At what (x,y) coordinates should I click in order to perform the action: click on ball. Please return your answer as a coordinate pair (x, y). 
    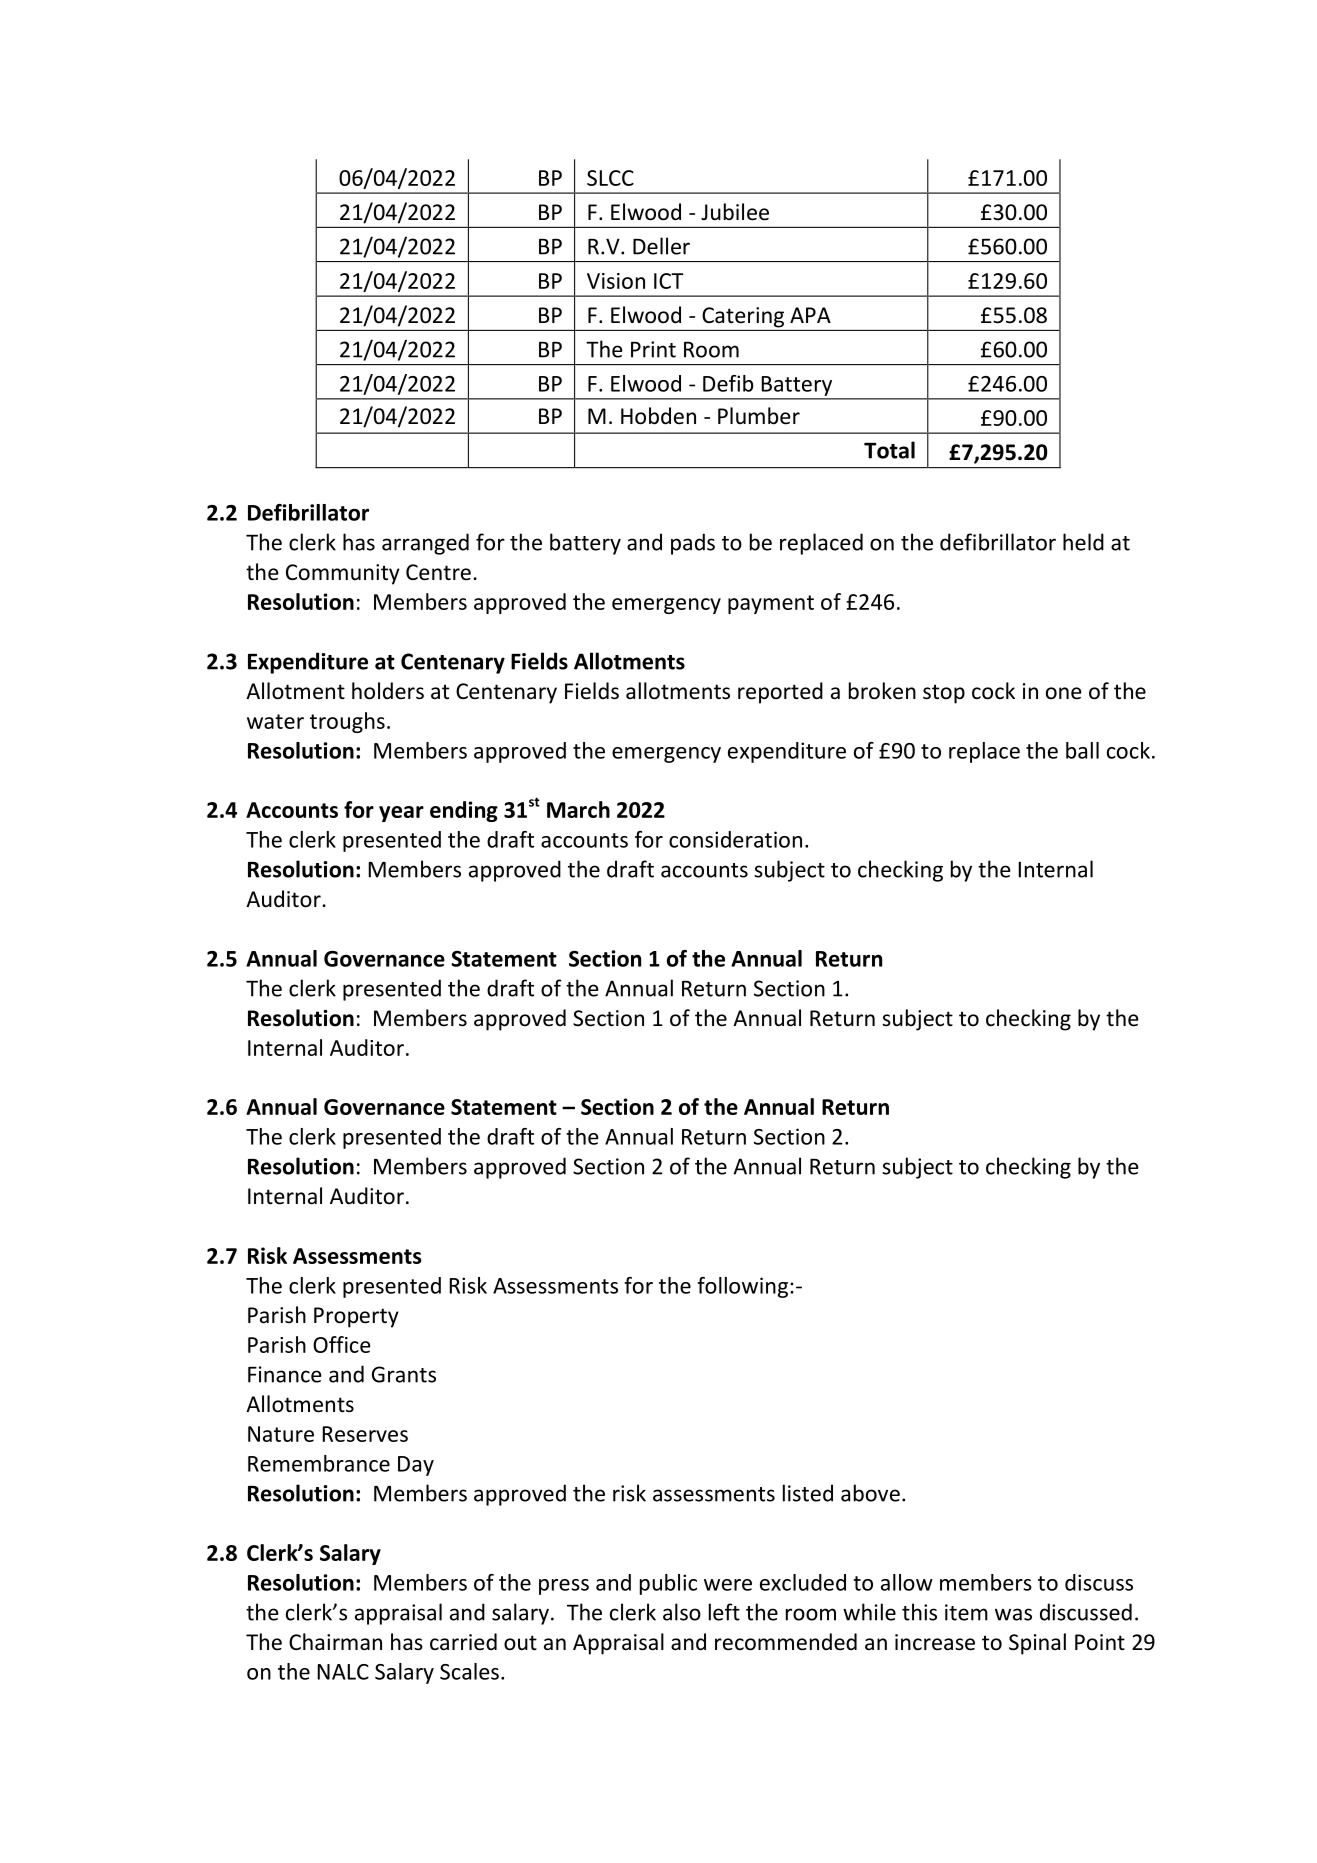
    Looking at the image, I should click on (1082, 750).
